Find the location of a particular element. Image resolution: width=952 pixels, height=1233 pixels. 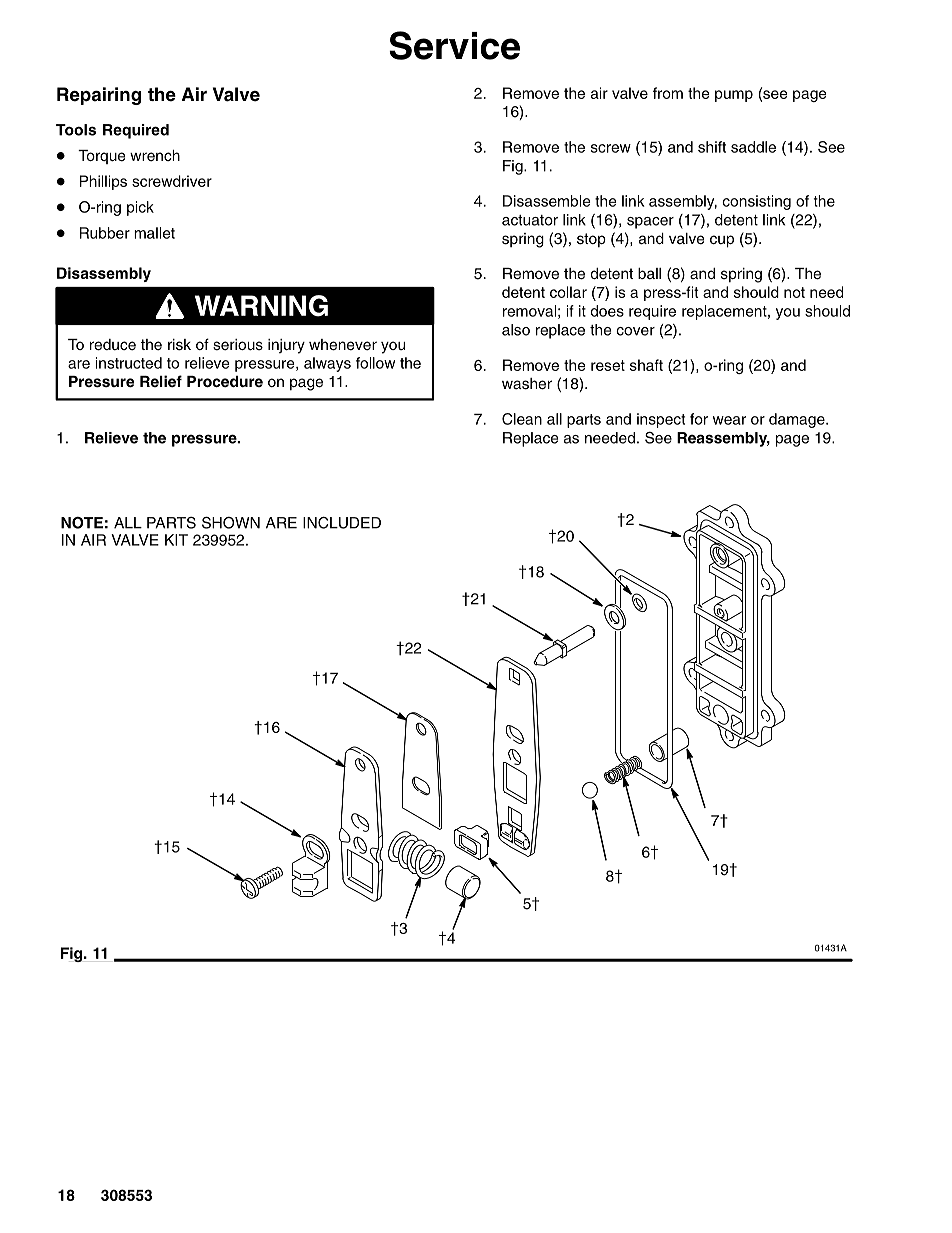

KIT is located at coordinates (176, 540).
